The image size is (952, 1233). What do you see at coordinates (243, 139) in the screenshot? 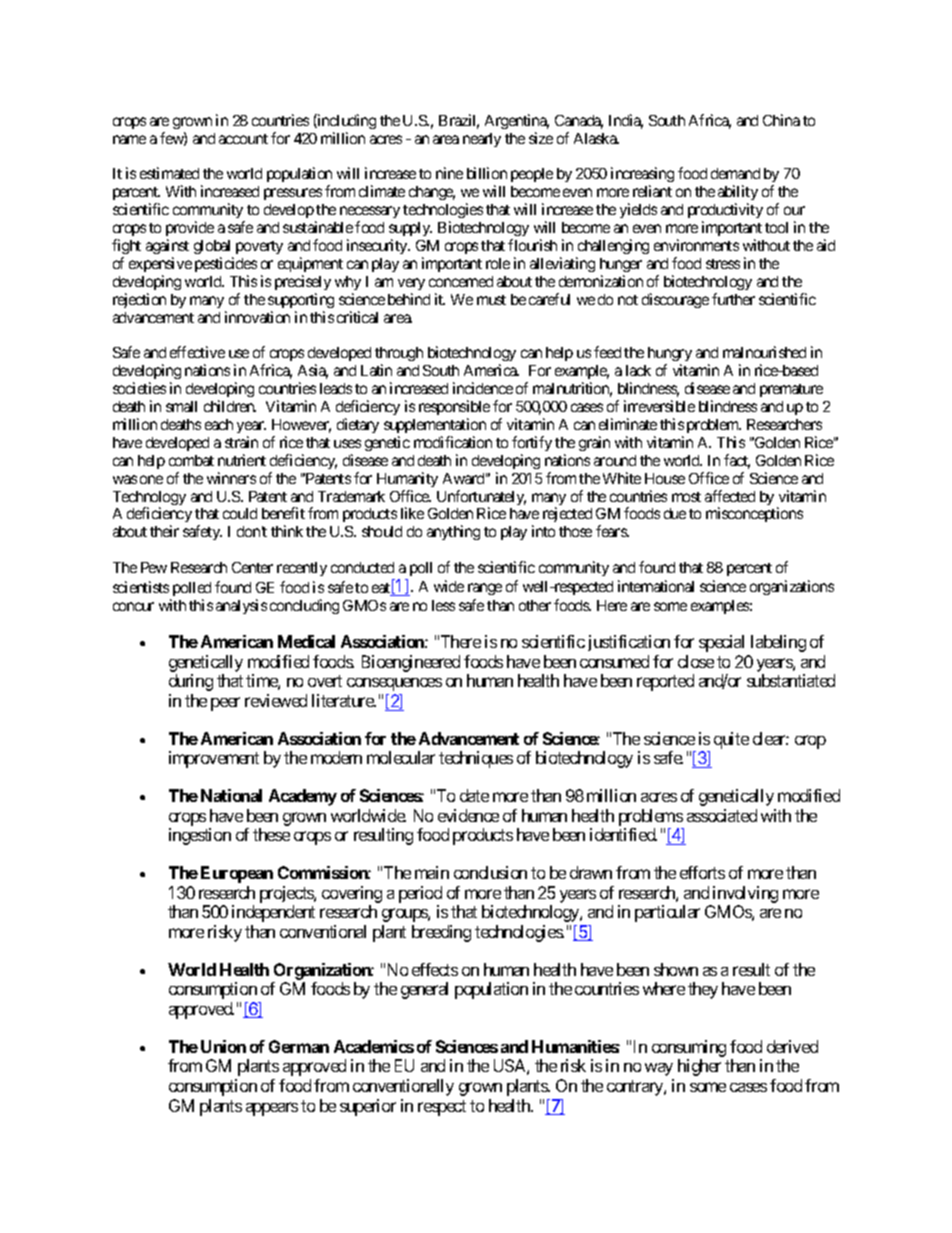
I see `account` at bounding box center [243, 139].
